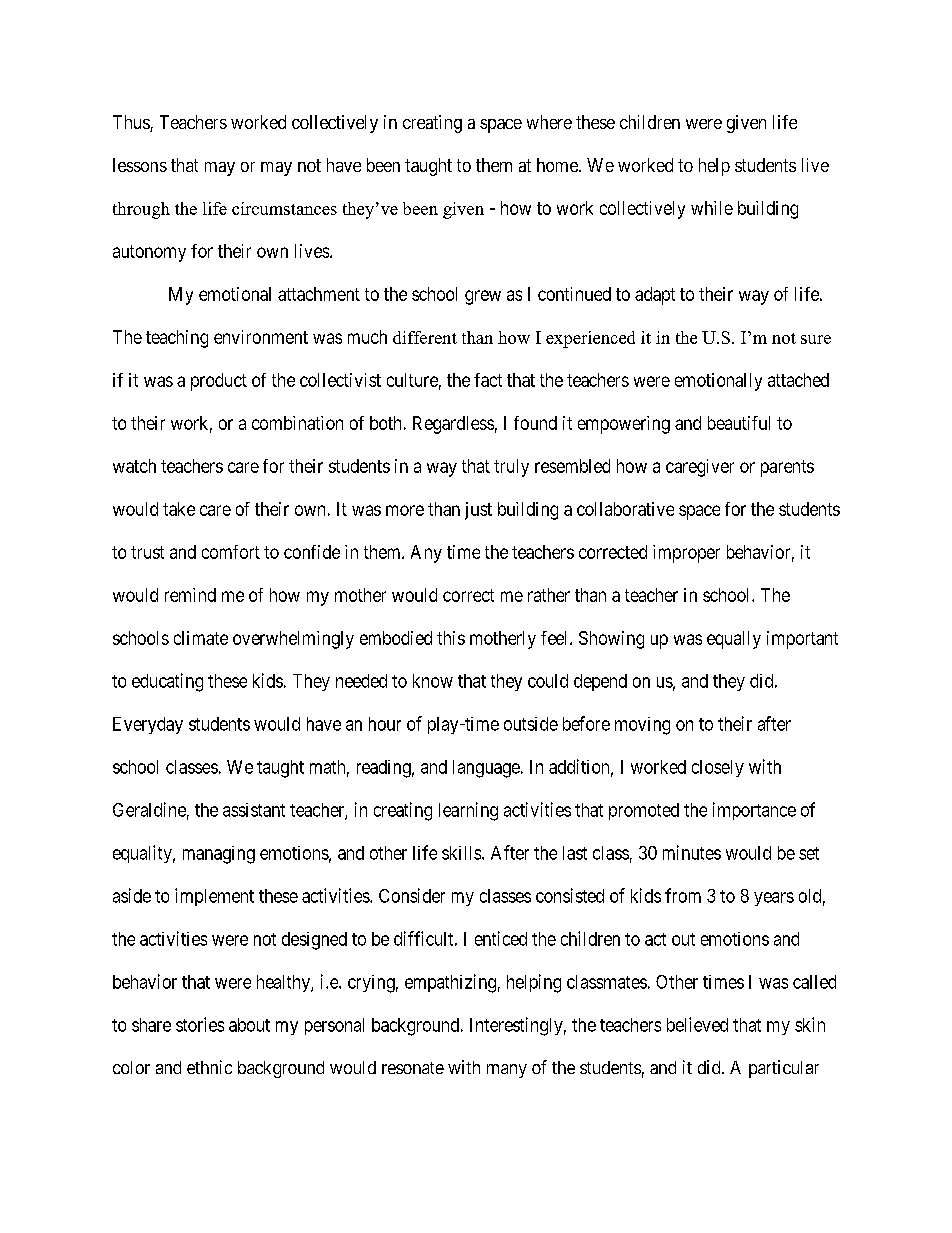  Describe the element at coordinates (507, 1071) in the screenshot. I see `many` at that location.
